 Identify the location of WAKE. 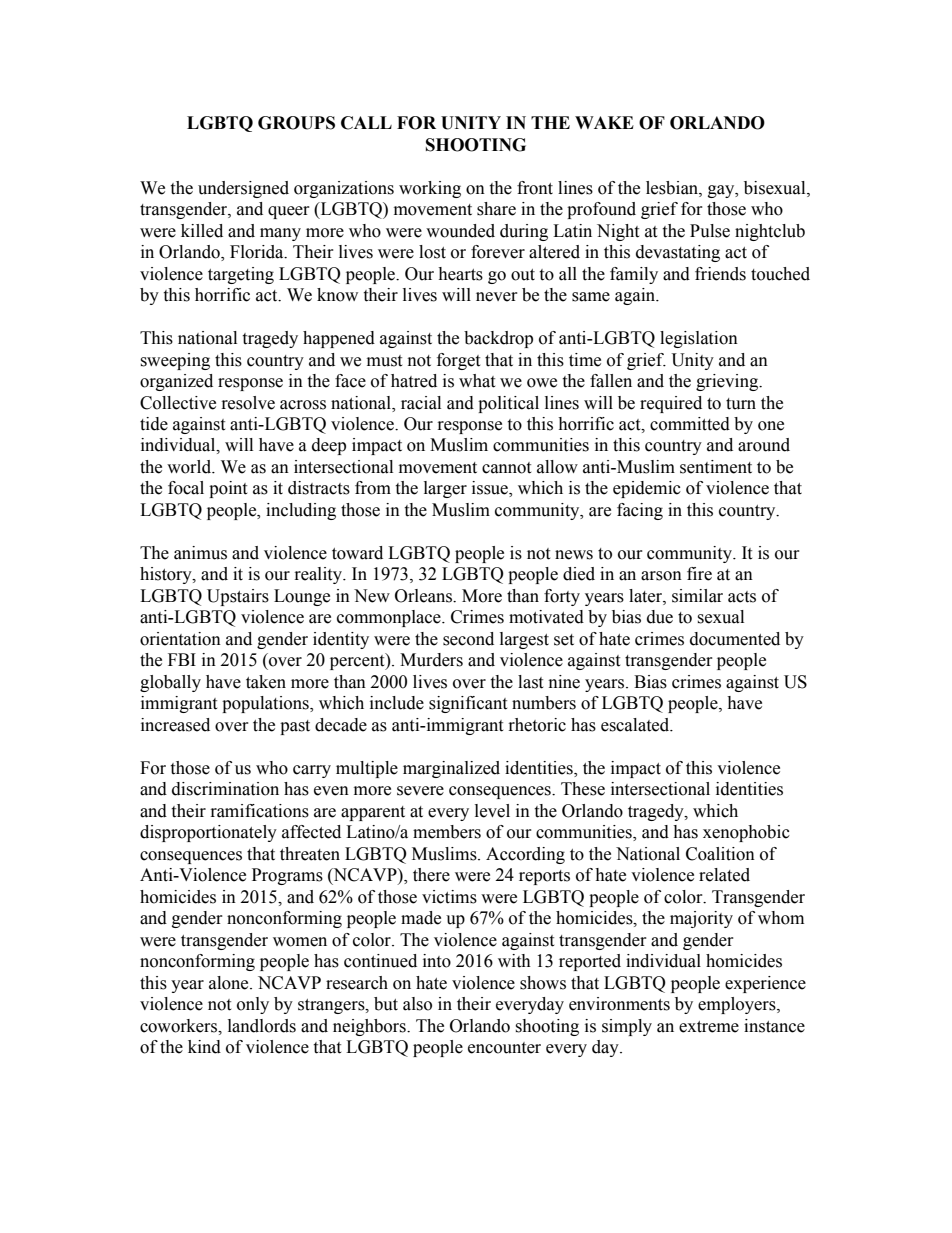
(604, 122).
